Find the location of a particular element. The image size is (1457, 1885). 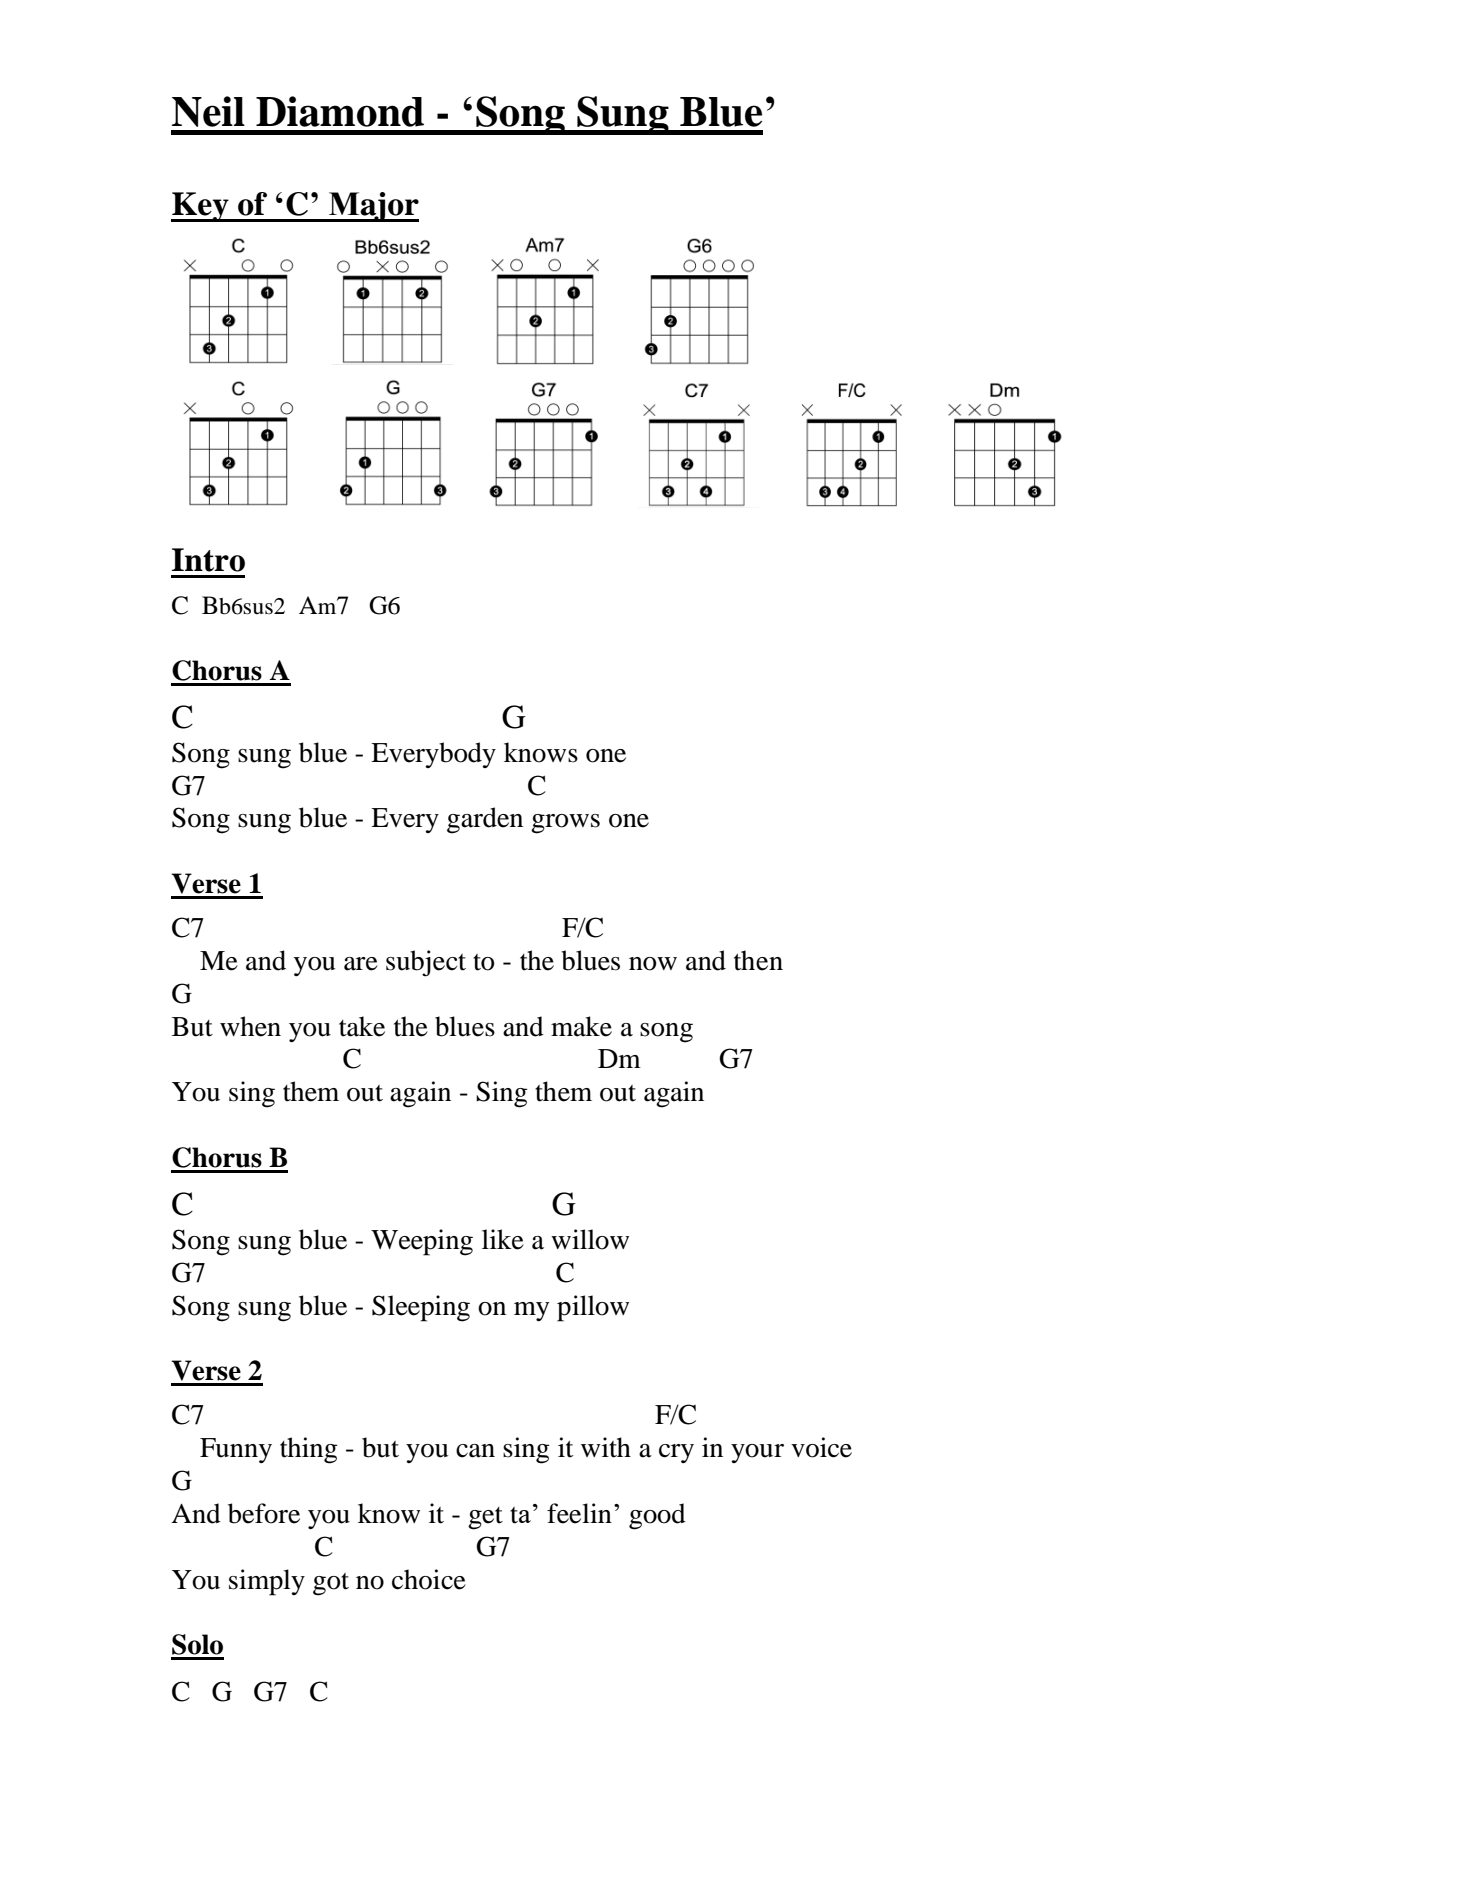

Intro is located at coordinates (208, 560).
